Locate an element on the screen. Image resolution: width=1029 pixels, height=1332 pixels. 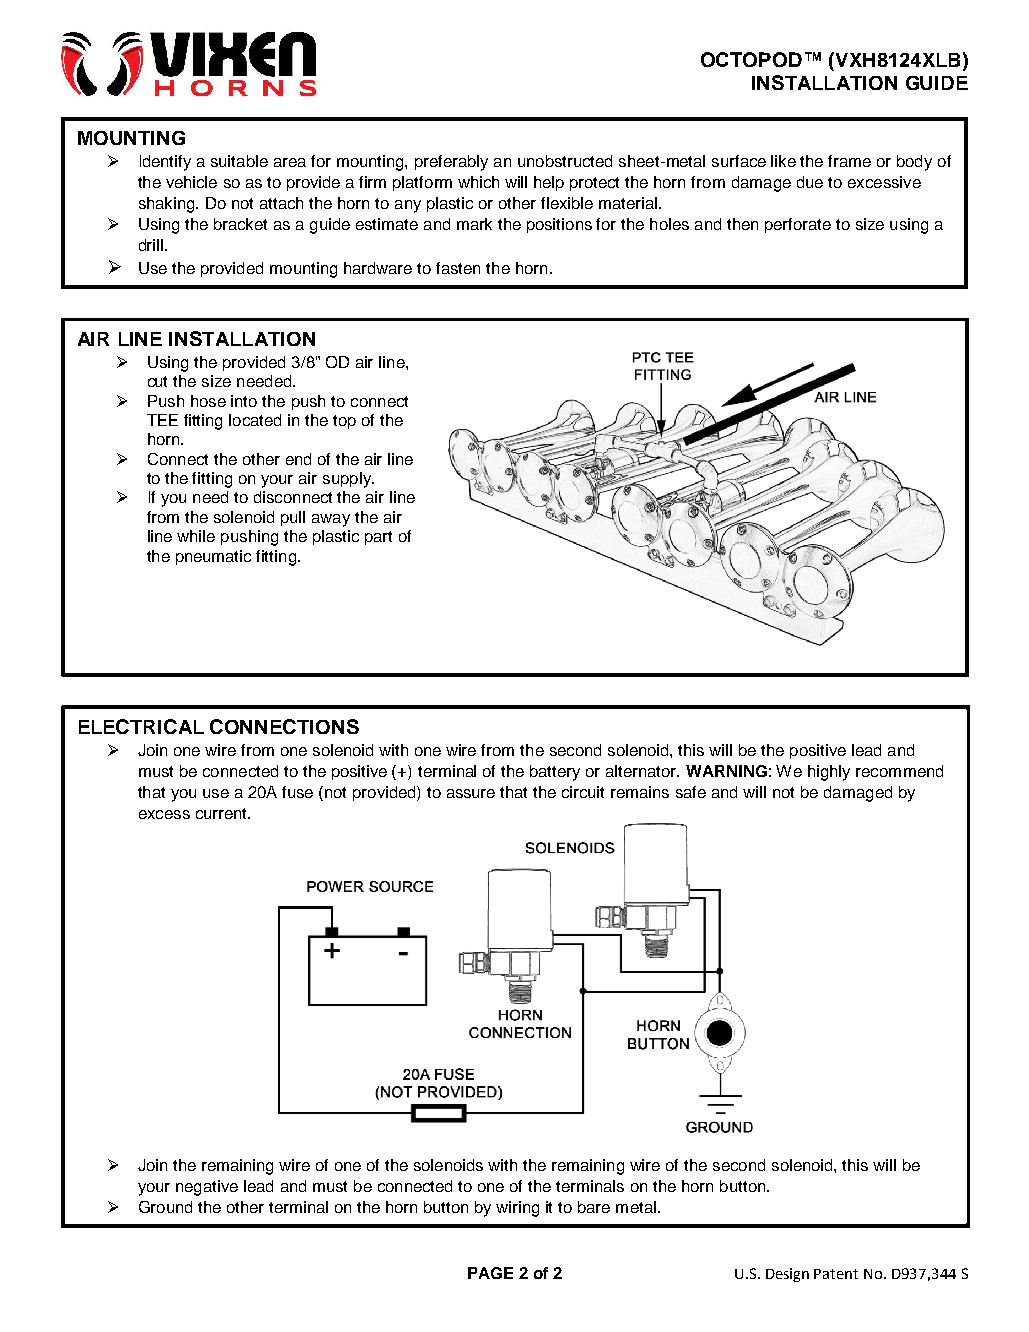
vehicle is located at coordinates (191, 182).
